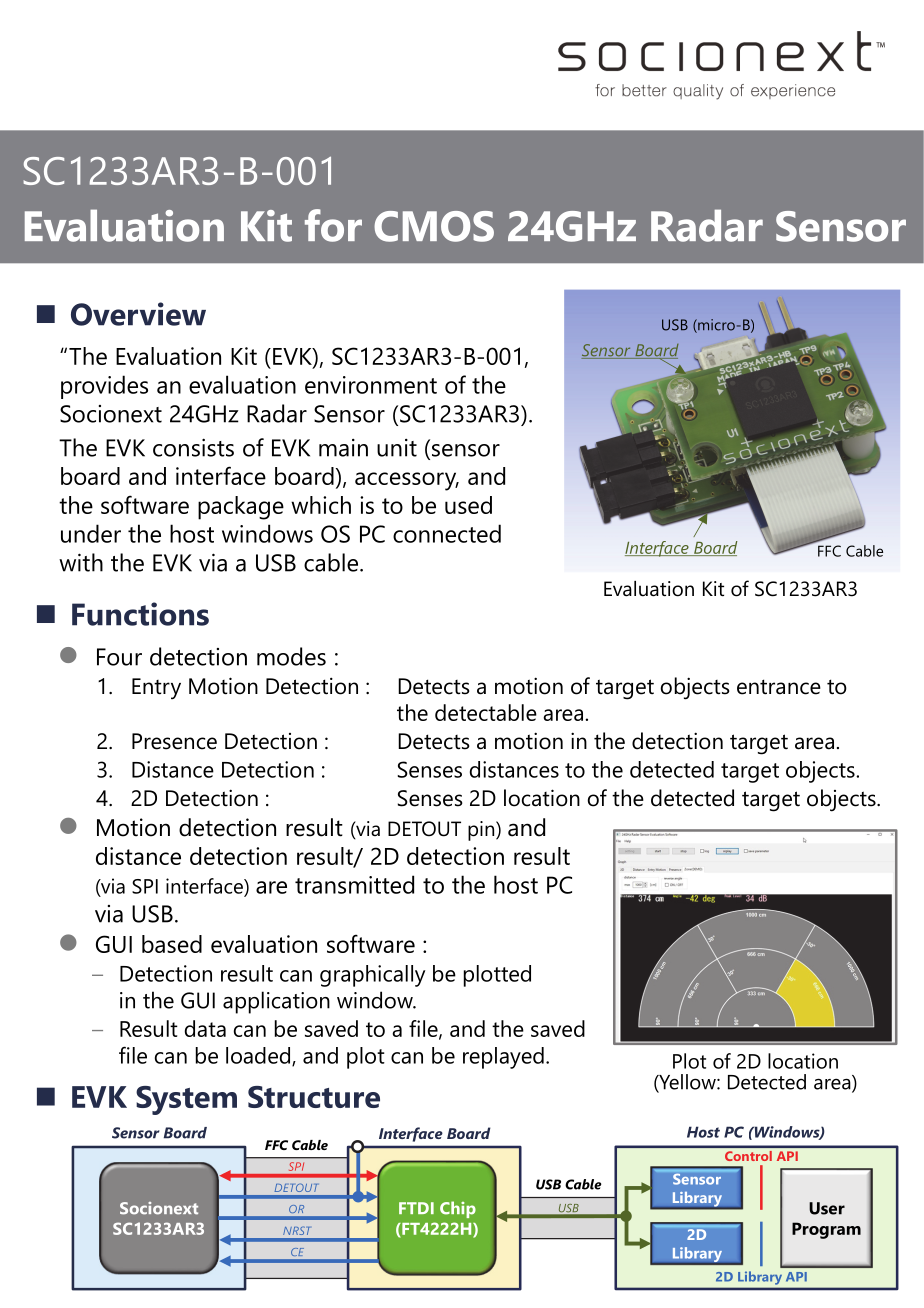 This document has height=1308, width=924. I want to click on entrance, so click(779, 687).
